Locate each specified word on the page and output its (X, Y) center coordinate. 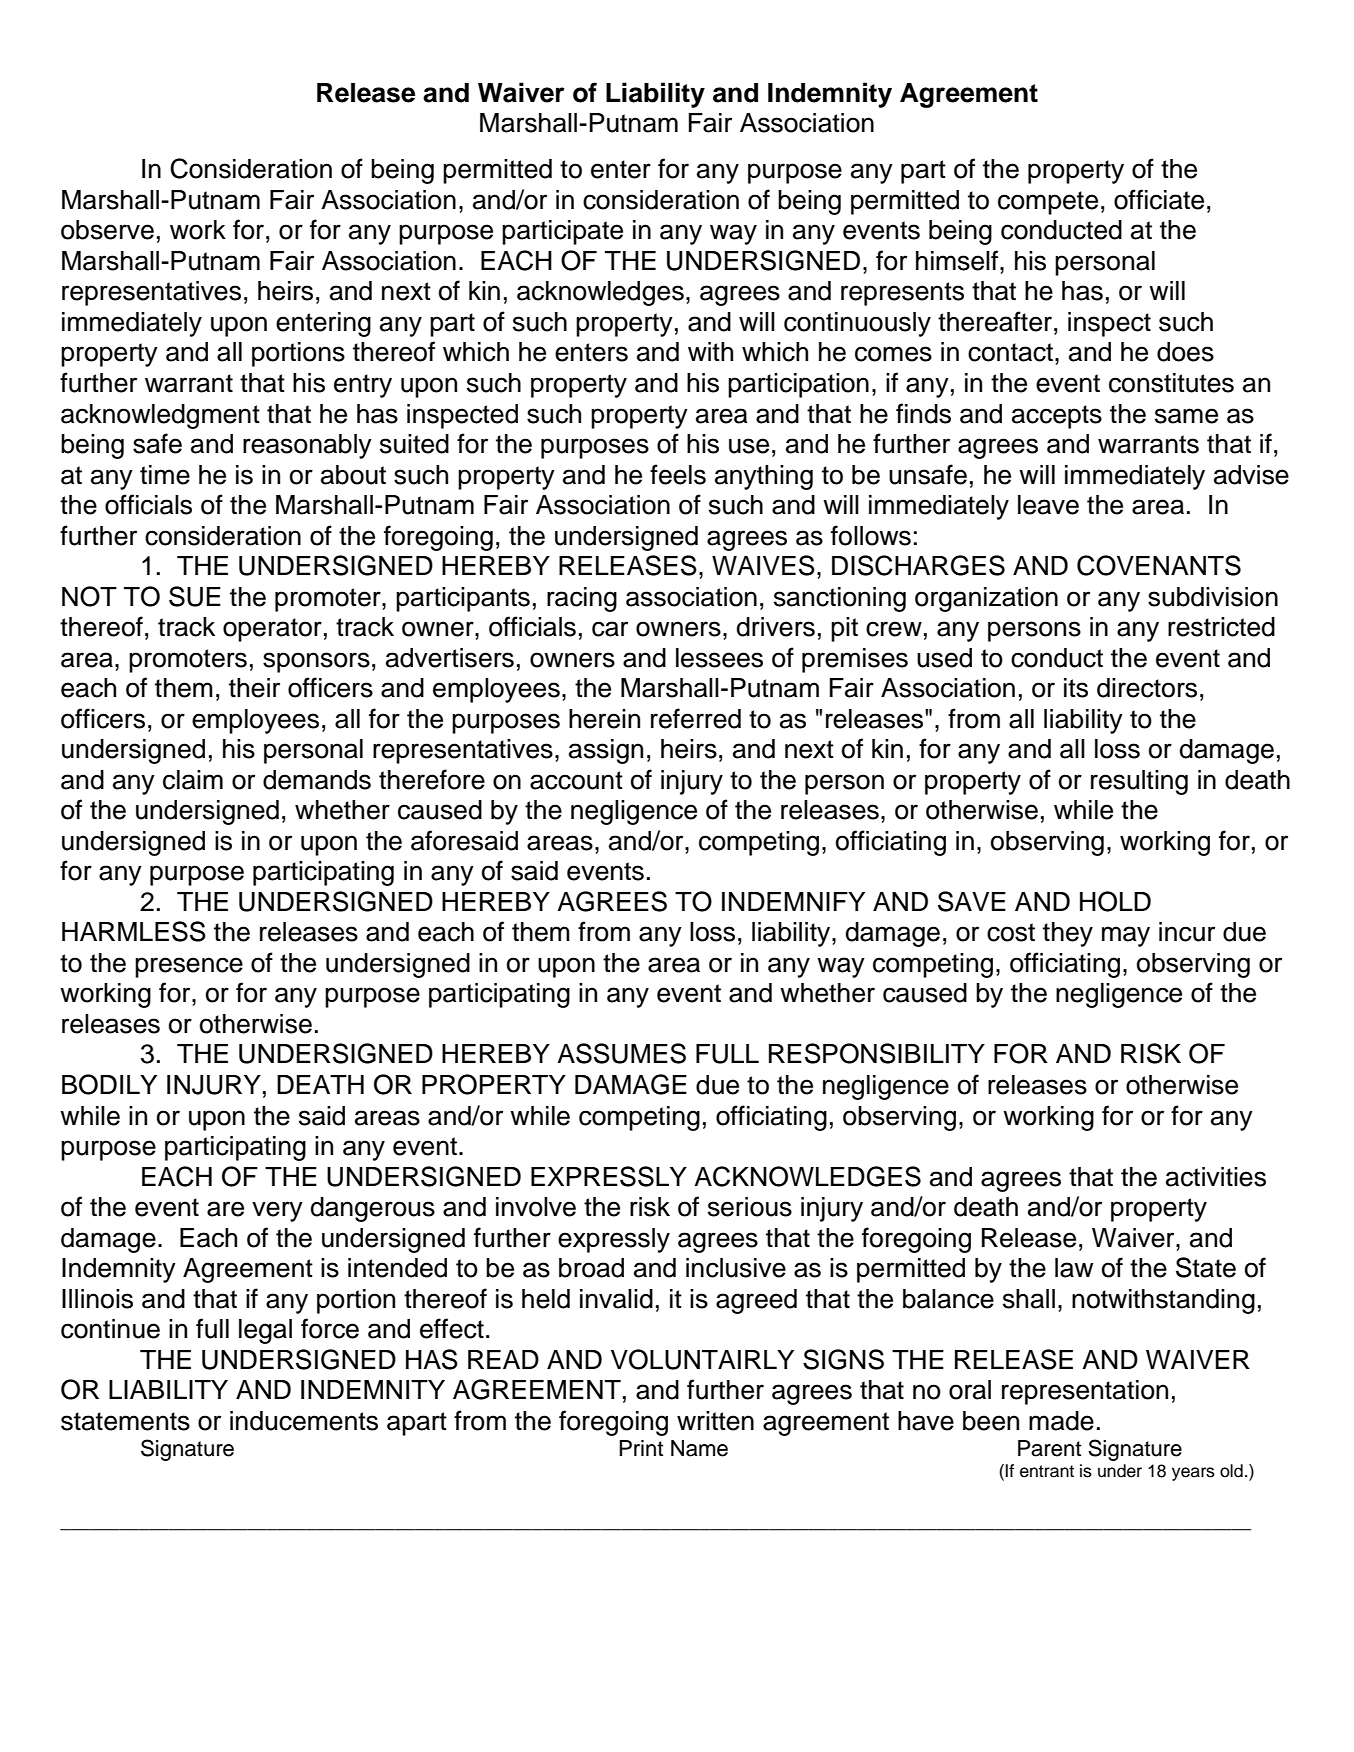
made (1061, 1421)
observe (107, 230)
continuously (857, 324)
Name (699, 1448)
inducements (304, 1421)
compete (1048, 203)
